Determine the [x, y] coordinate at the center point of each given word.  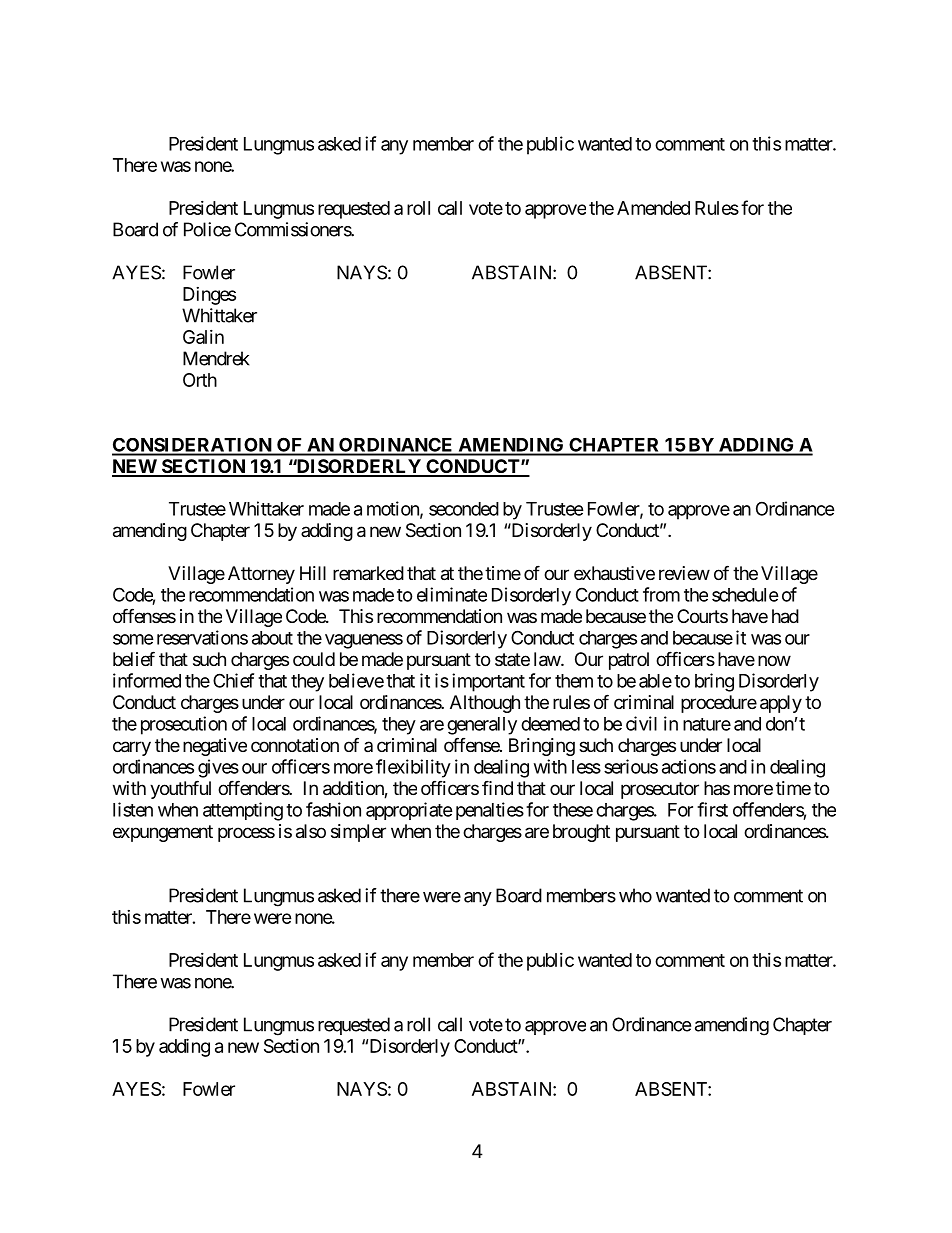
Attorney [261, 575]
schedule [745, 595]
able [655, 681]
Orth [200, 380]
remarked [368, 573]
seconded [464, 509]
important [488, 682]
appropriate [409, 811]
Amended [653, 208]
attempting [243, 811]
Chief [233, 680]
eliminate [452, 594]
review [684, 573]
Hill [313, 573]
